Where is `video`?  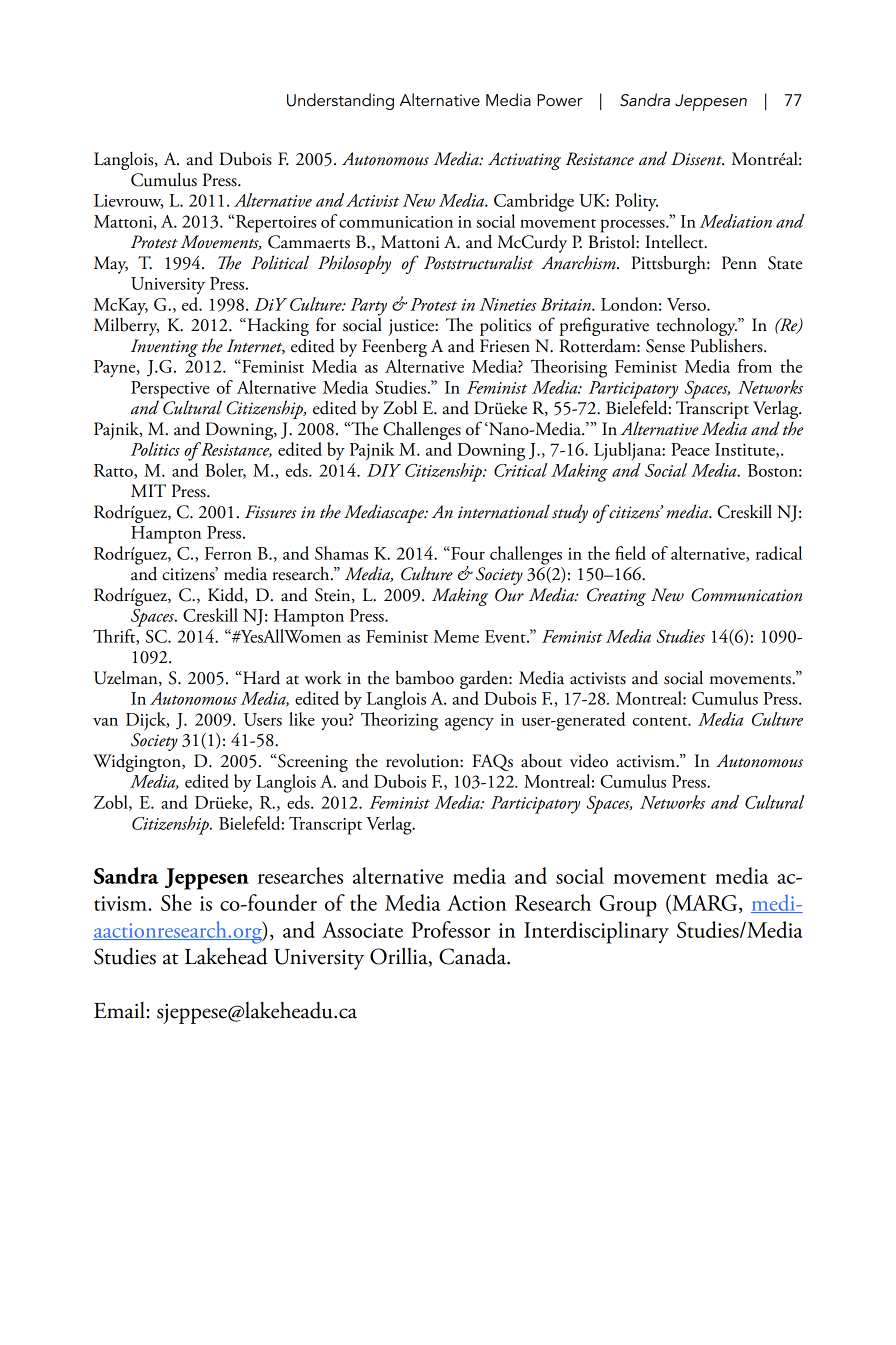 video is located at coordinates (589, 761).
